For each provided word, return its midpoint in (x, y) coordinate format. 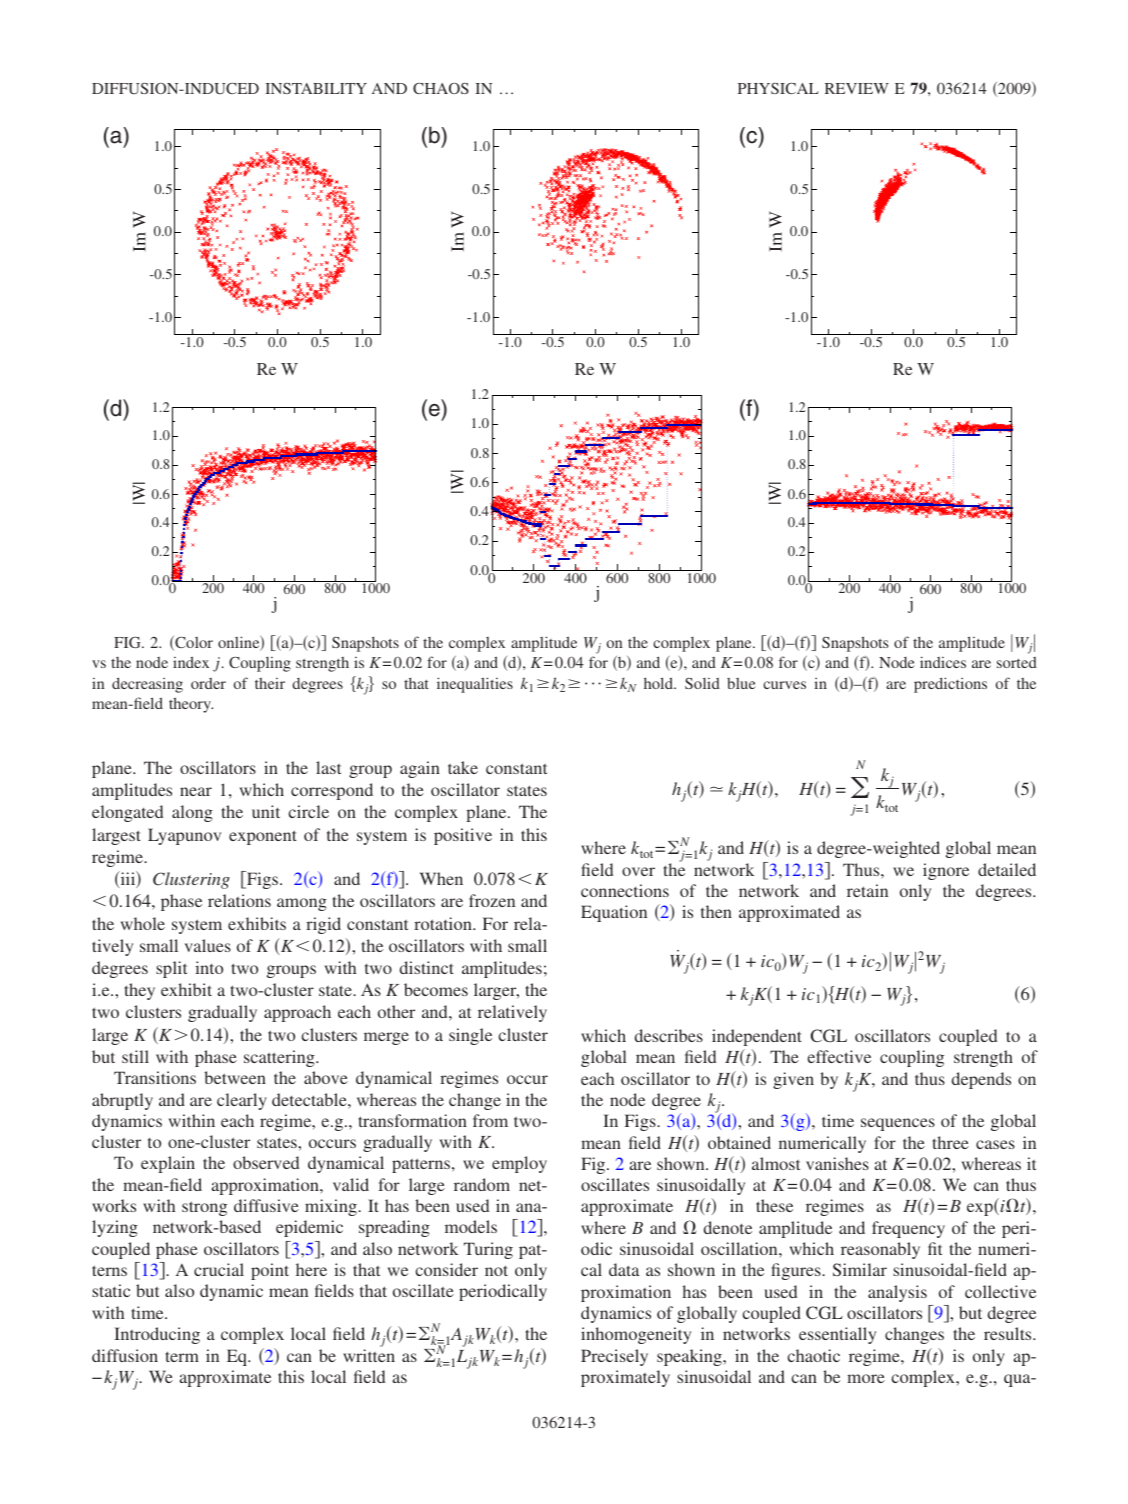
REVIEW (857, 88)
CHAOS (441, 88)
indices (943, 662)
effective (839, 1056)
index (191, 662)
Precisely (614, 1357)
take (463, 767)
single (470, 1036)
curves (784, 685)
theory (191, 705)
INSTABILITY (316, 88)
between (235, 1077)
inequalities (475, 685)
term (182, 1356)
